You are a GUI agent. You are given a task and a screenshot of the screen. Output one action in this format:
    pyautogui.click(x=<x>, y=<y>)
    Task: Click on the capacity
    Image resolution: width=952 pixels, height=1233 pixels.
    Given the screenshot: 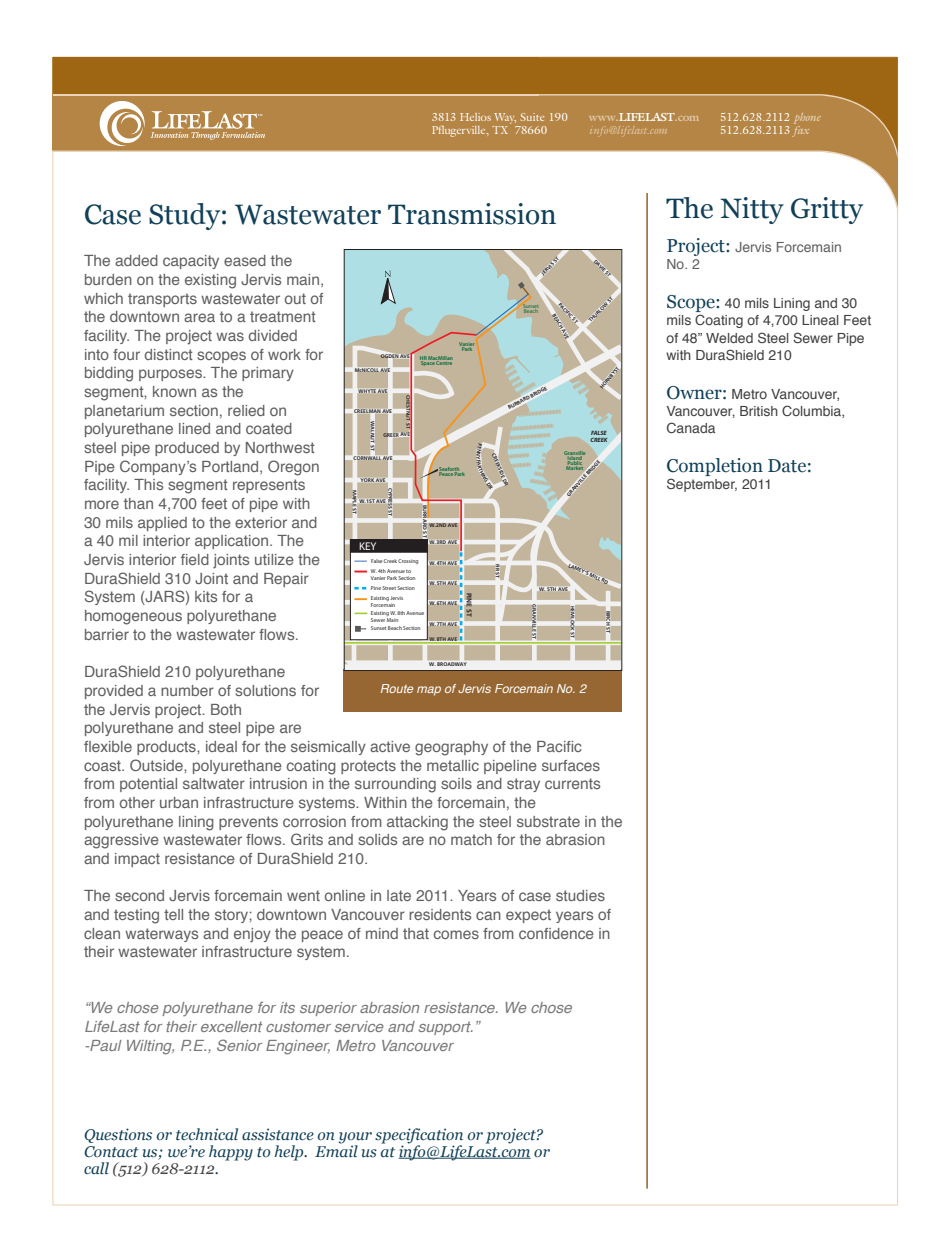 What is the action you would take?
    pyautogui.click(x=191, y=262)
